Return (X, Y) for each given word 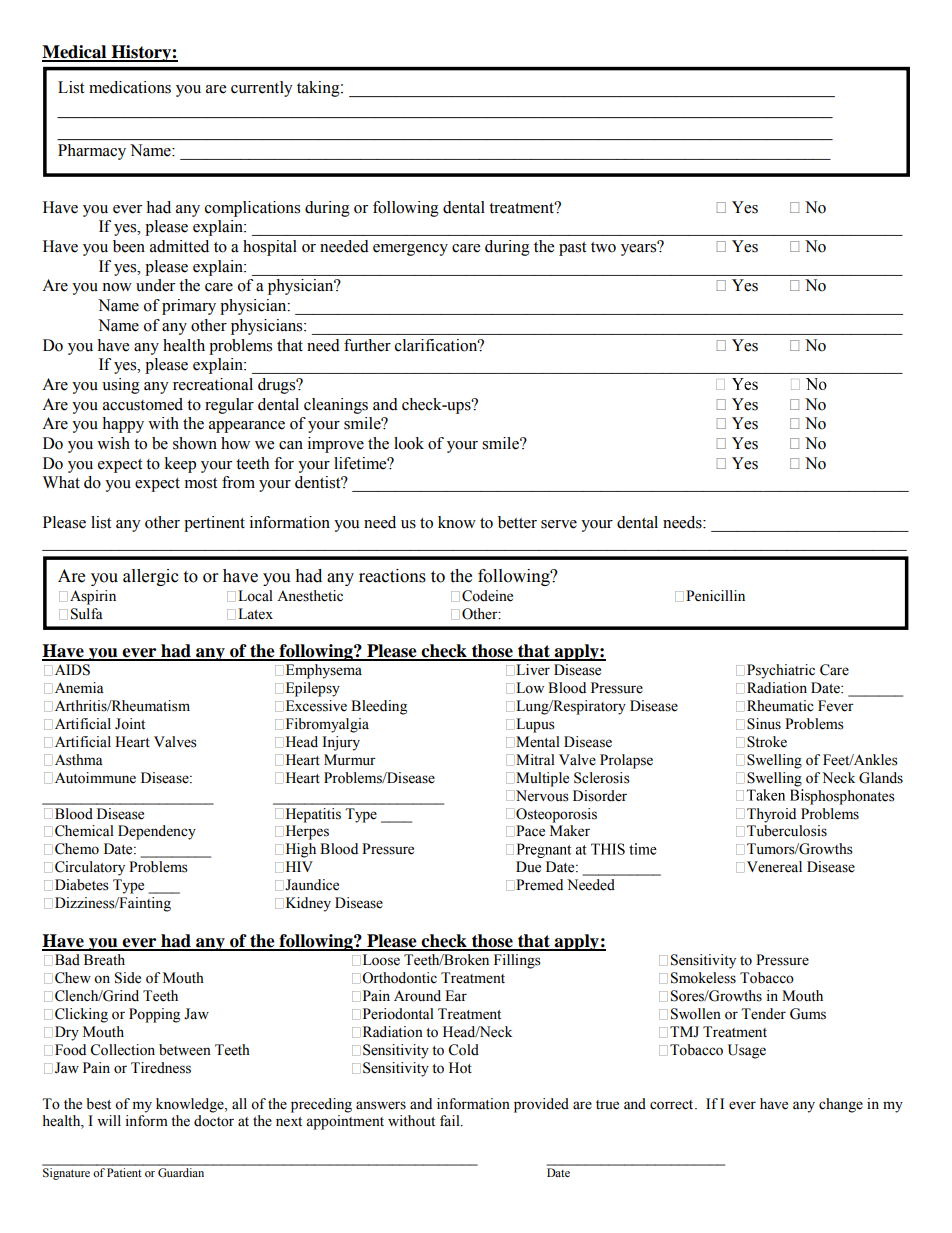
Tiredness (161, 1068)
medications (130, 87)
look (409, 443)
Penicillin (715, 596)
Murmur (350, 759)
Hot (460, 1068)
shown (195, 443)
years (640, 249)
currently (262, 89)
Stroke (767, 742)
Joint (130, 724)
